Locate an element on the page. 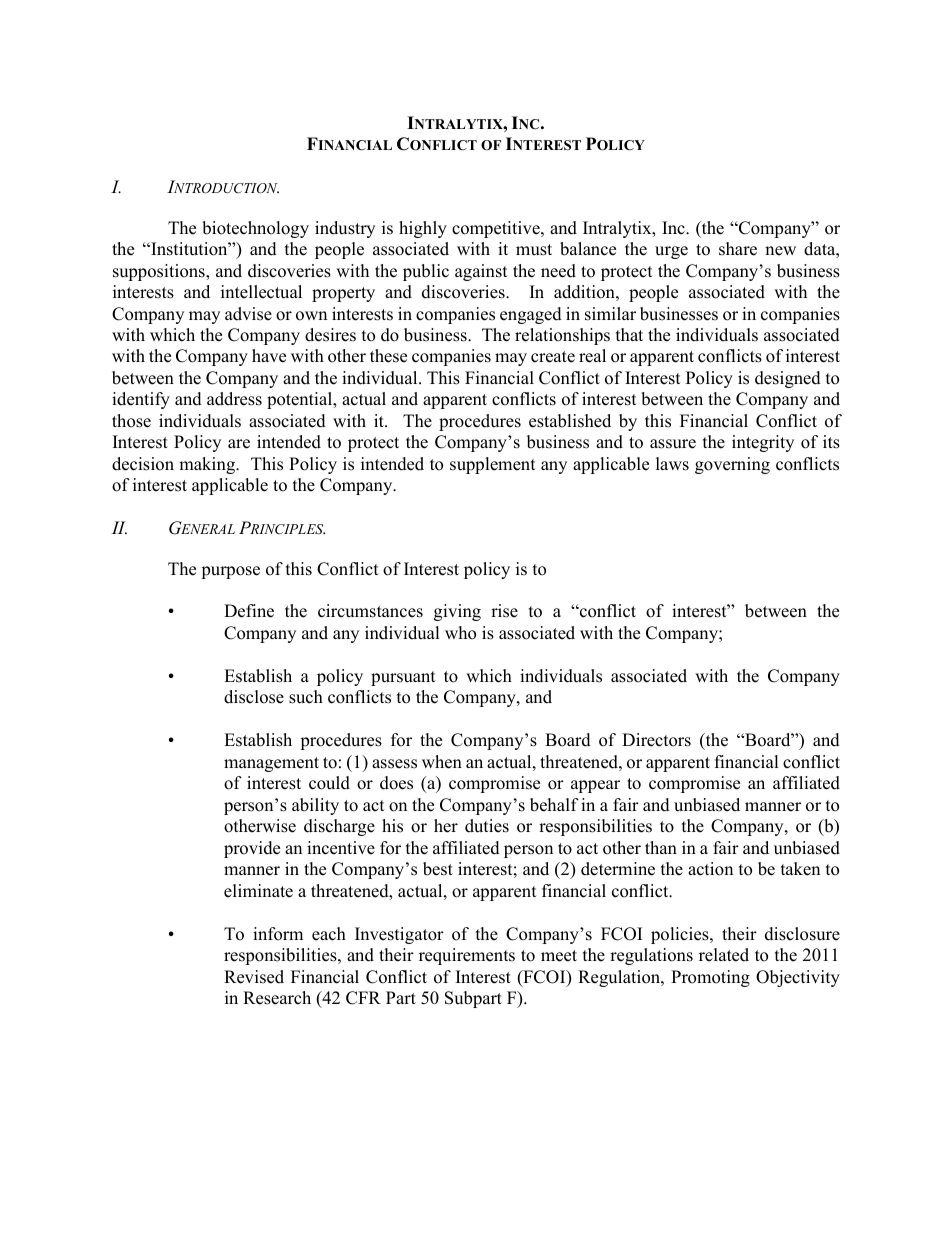 The height and width of the document is (1233, 952). Revised is located at coordinates (254, 977).
